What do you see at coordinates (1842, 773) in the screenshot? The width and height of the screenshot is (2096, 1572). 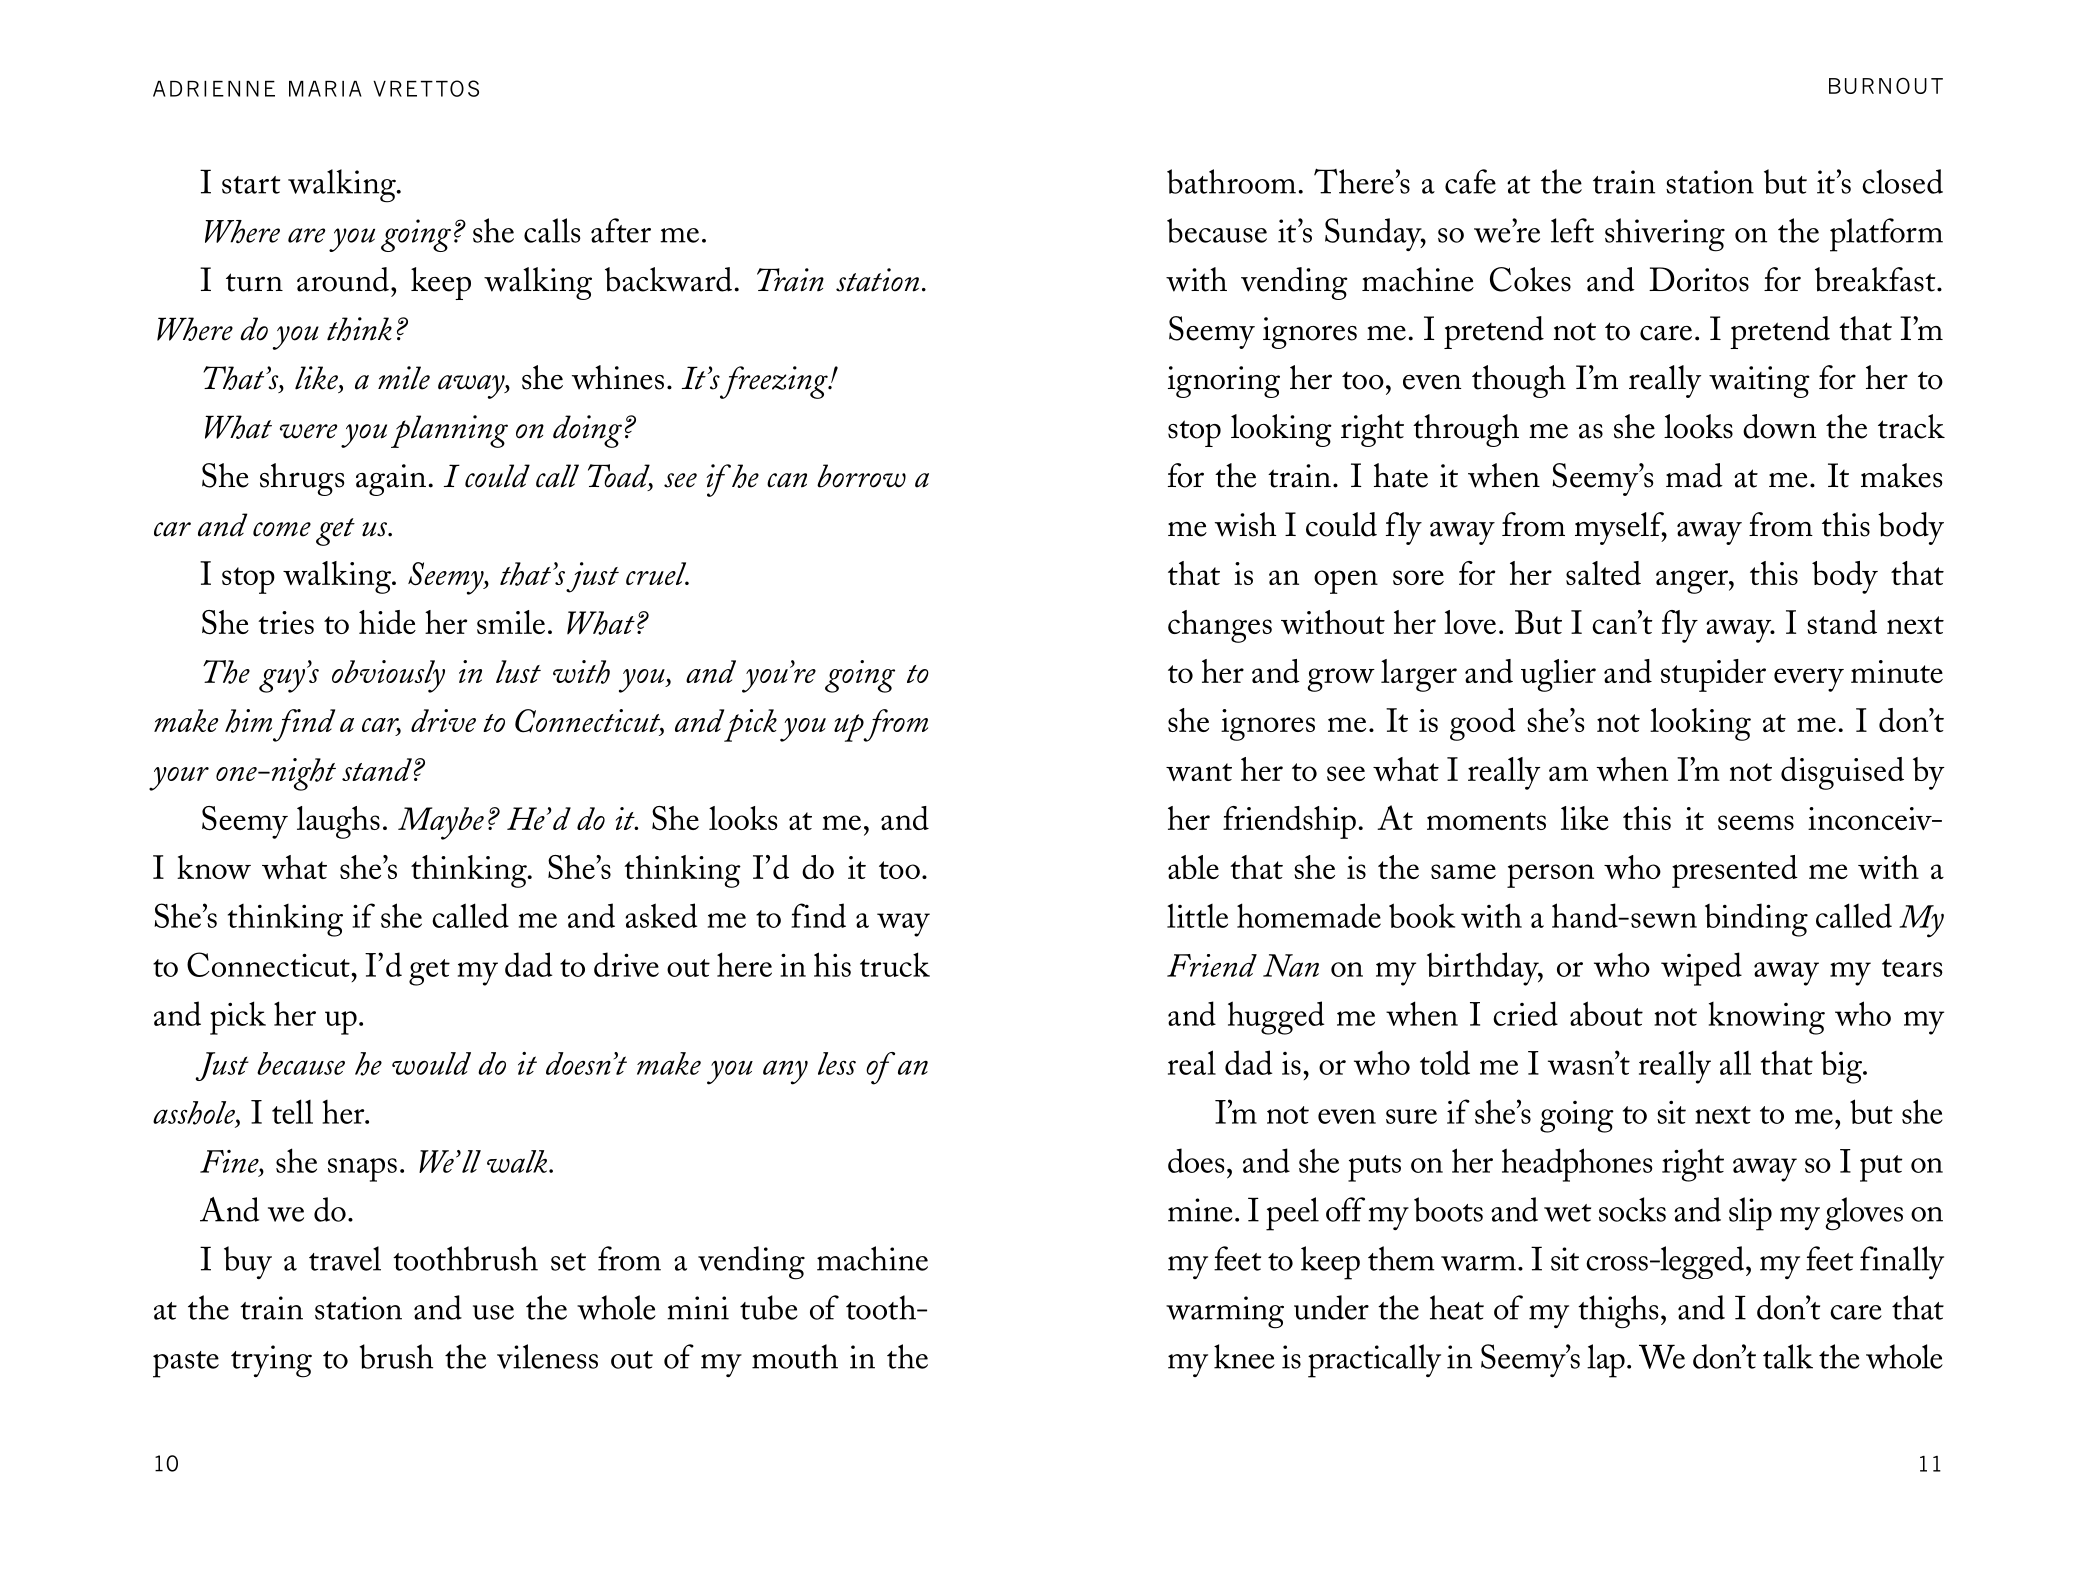 I see `disguised` at bounding box center [1842, 773].
